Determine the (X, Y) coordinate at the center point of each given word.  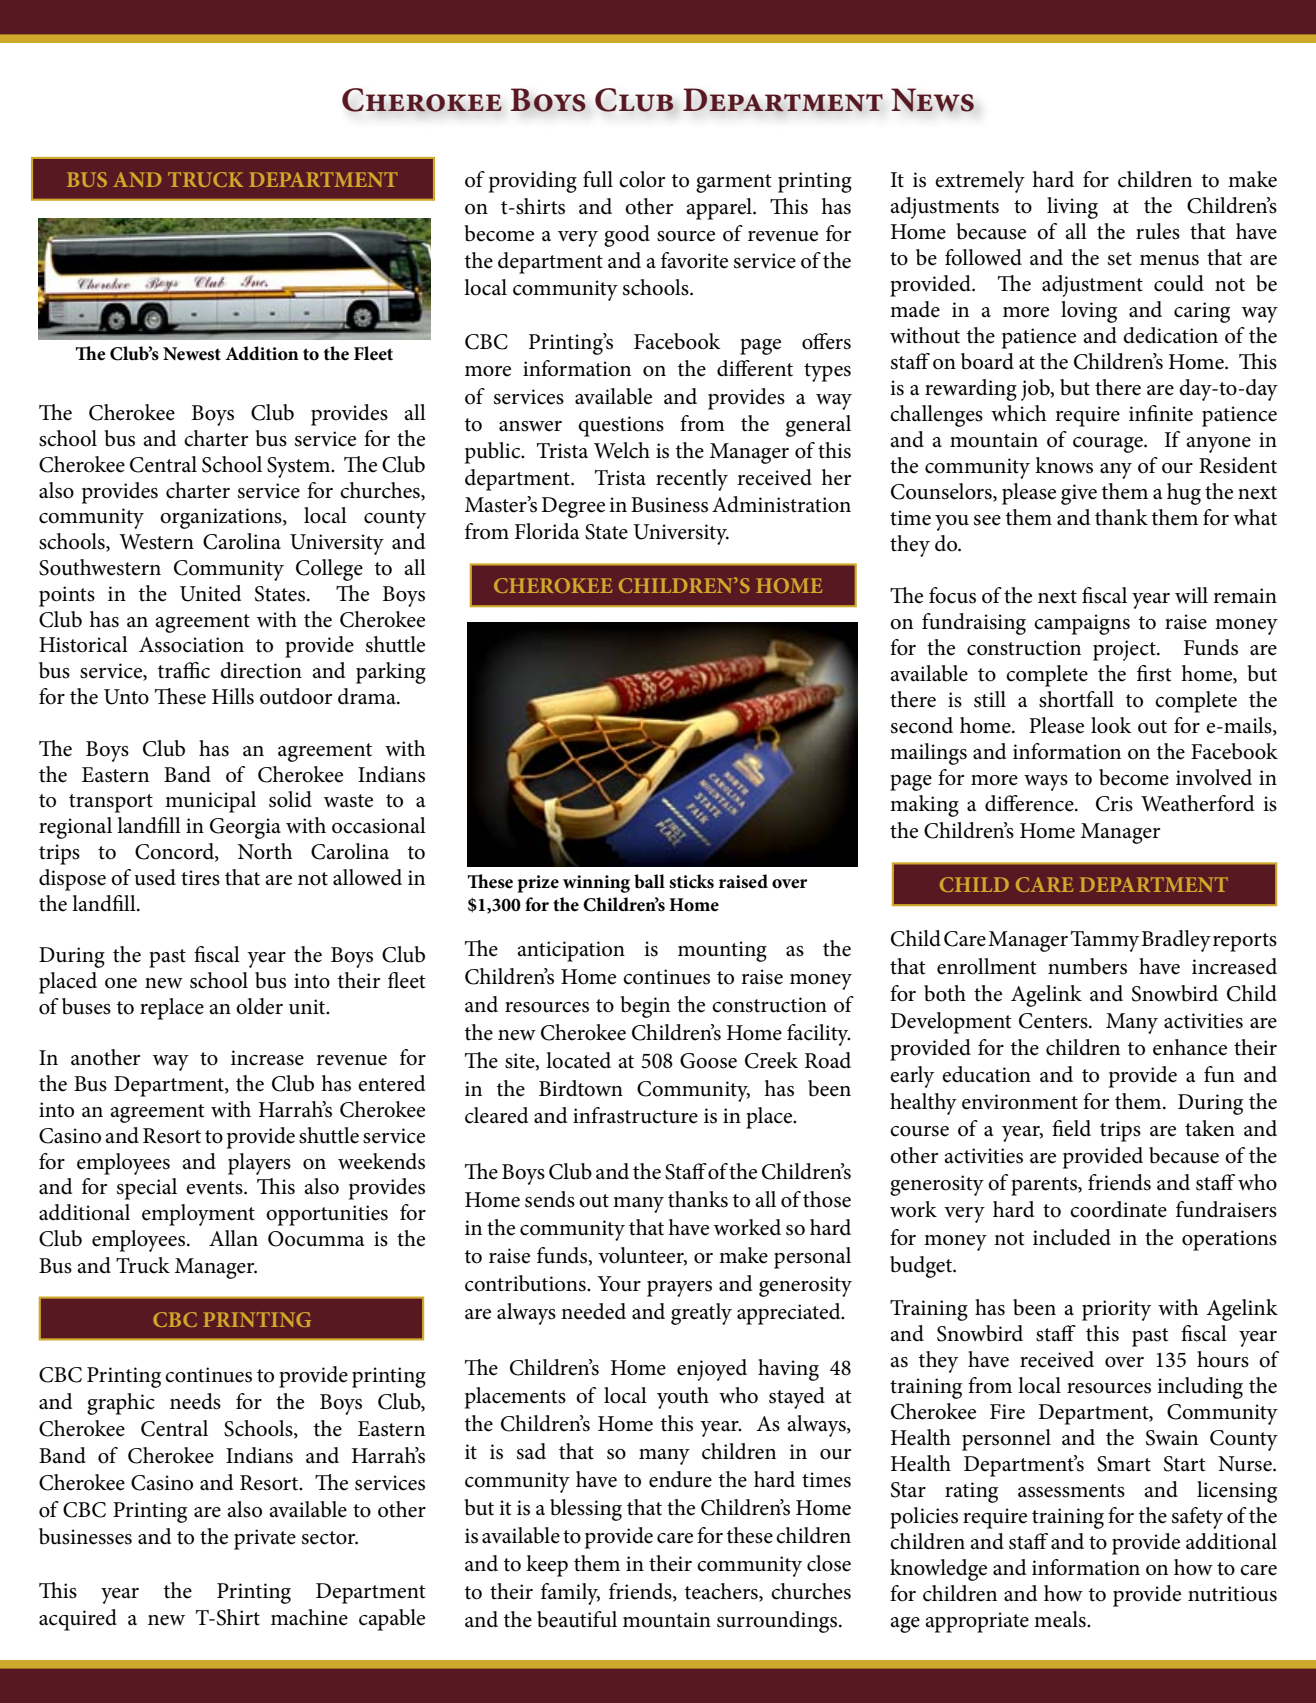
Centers (1054, 1021)
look (1111, 725)
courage (1109, 445)
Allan (233, 1238)
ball (649, 881)
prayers (679, 1289)
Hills (233, 696)
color (642, 179)
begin (645, 1007)
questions (621, 426)
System (299, 467)
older (259, 1006)
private (265, 1539)
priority (1116, 1310)
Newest (192, 354)
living (1072, 208)
